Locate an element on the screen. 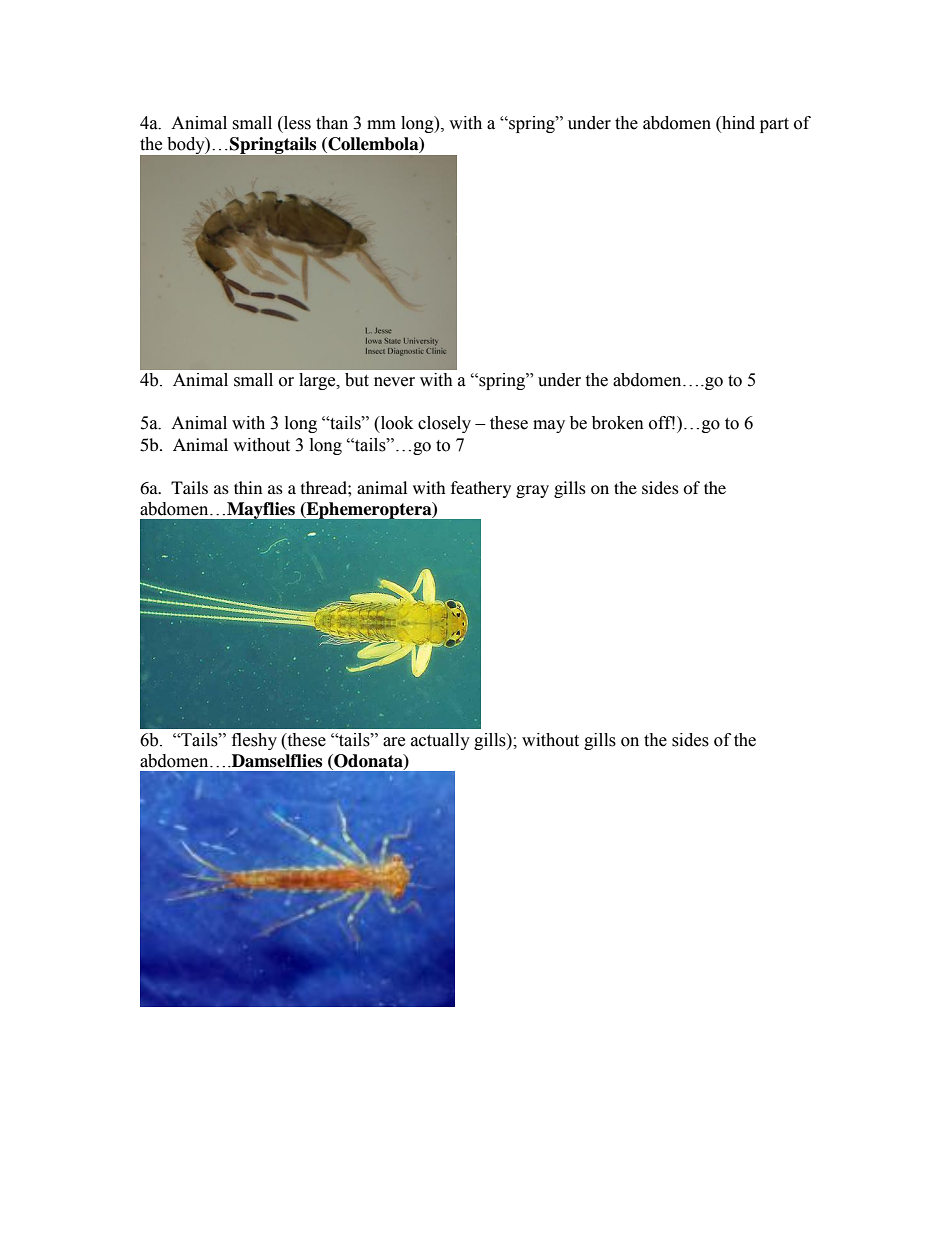 The height and width of the screenshot is (1233, 952). fleshy is located at coordinates (254, 741).
